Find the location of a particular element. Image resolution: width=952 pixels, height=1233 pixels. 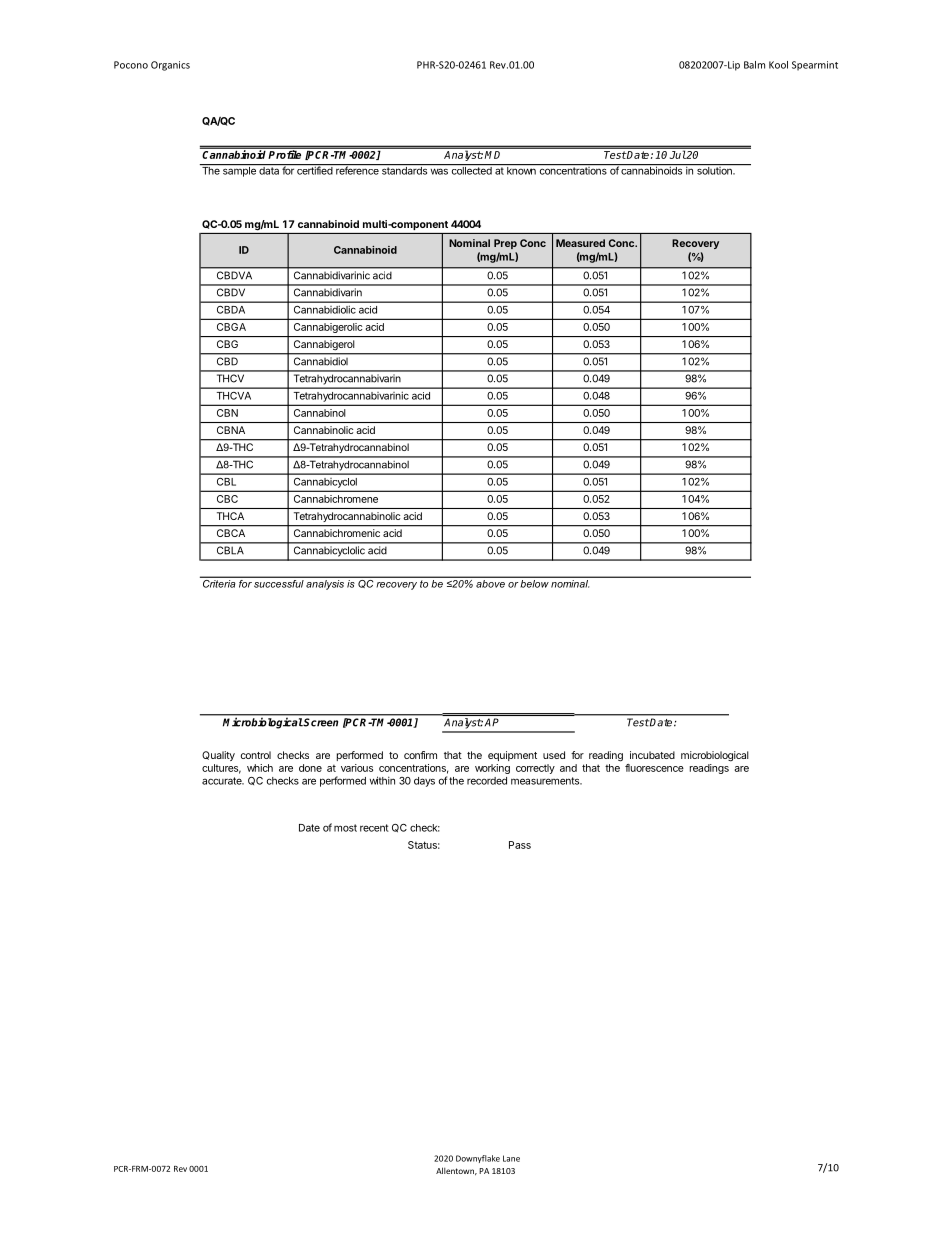

fluorescence is located at coordinates (654, 768).
